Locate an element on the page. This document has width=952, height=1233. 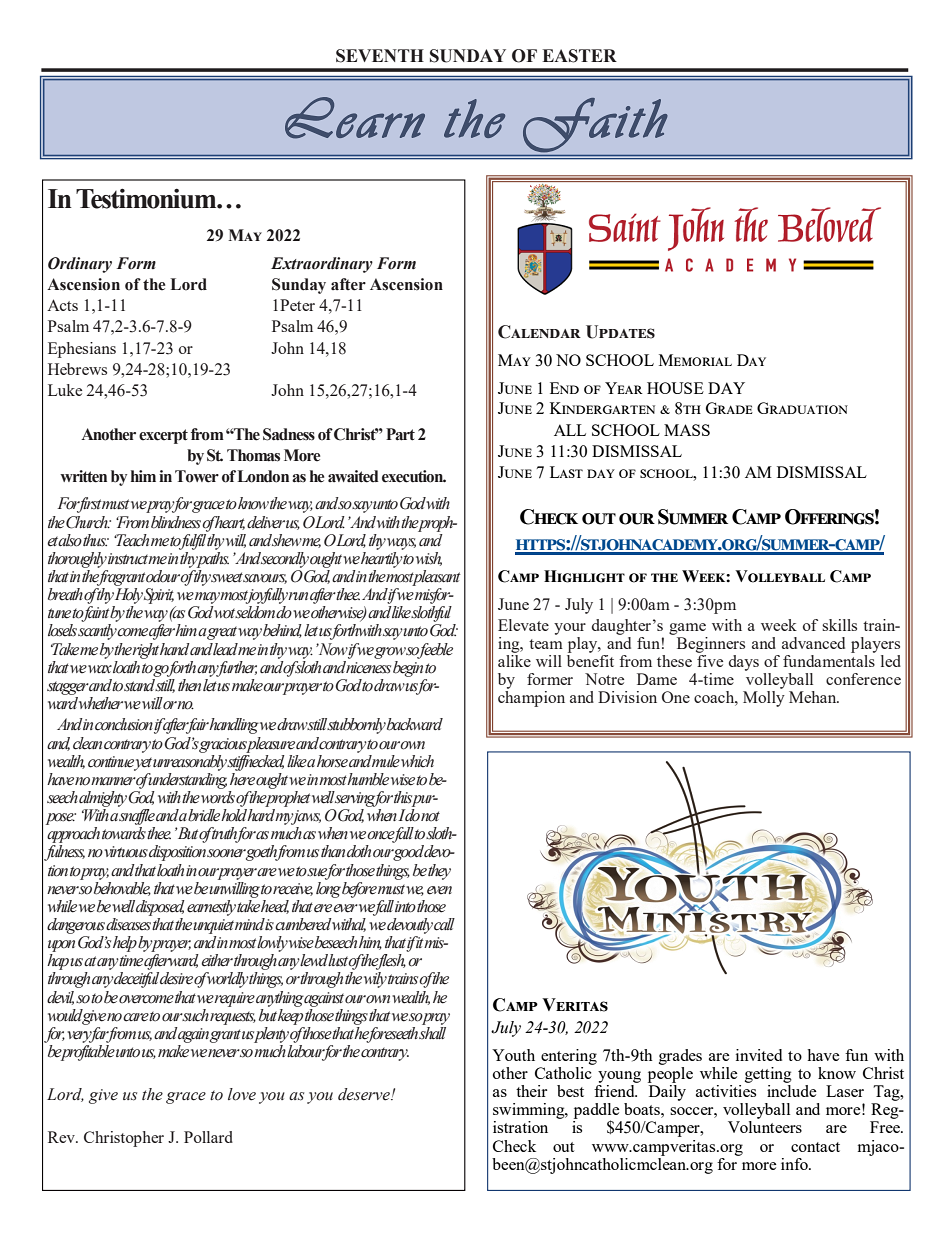
Part is located at coordinates (400, 434).
